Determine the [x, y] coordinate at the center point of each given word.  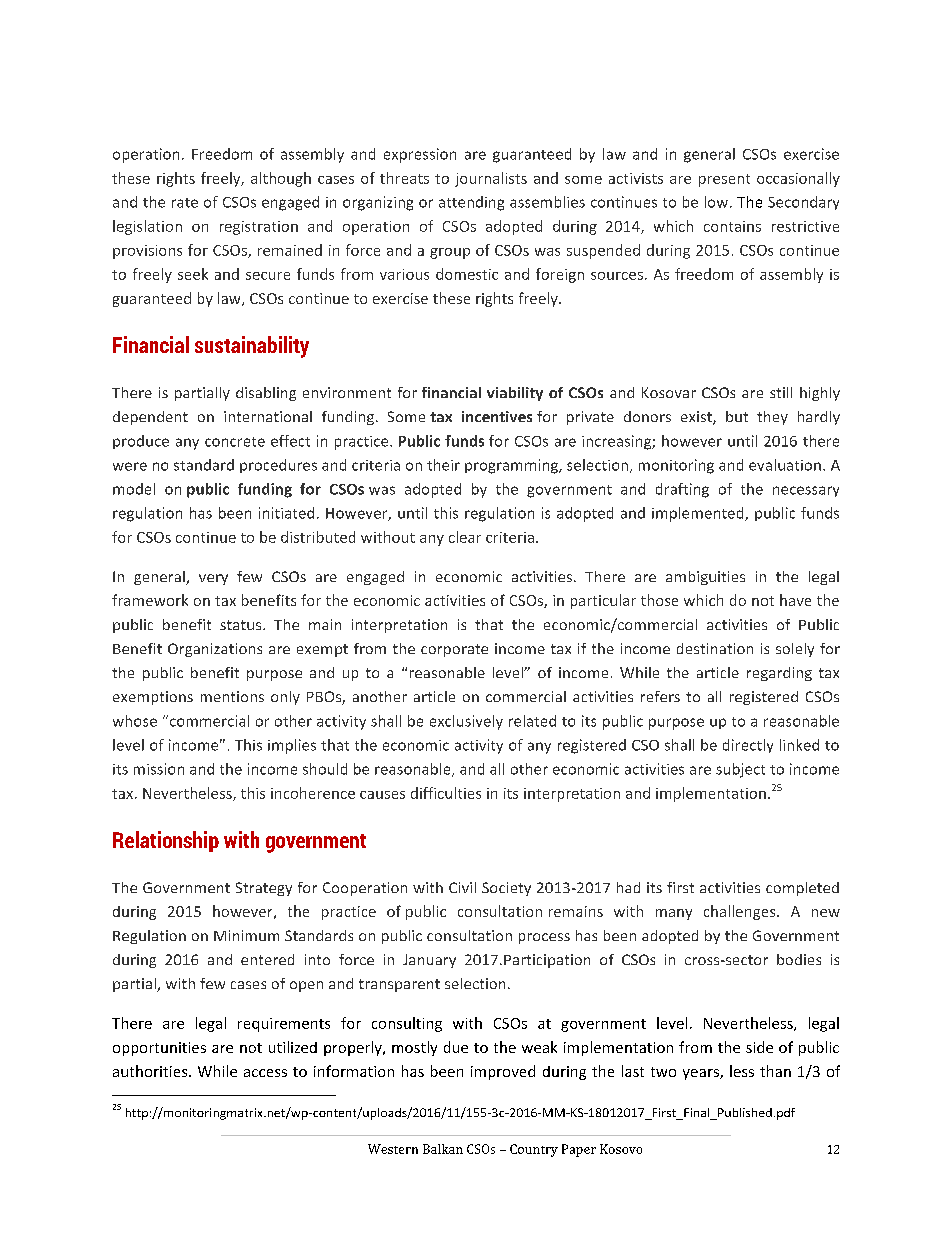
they [772, 418]
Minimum [246, 935]
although [281, 179]
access [265, 1073]
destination [715, 648]
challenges [741, 912]
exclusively [466, 722]
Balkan [443, 1149]
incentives [497, 416]
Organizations [215, 650]
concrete [235, 442]
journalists [491, 179]
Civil [462, 887]
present [724, 180]
